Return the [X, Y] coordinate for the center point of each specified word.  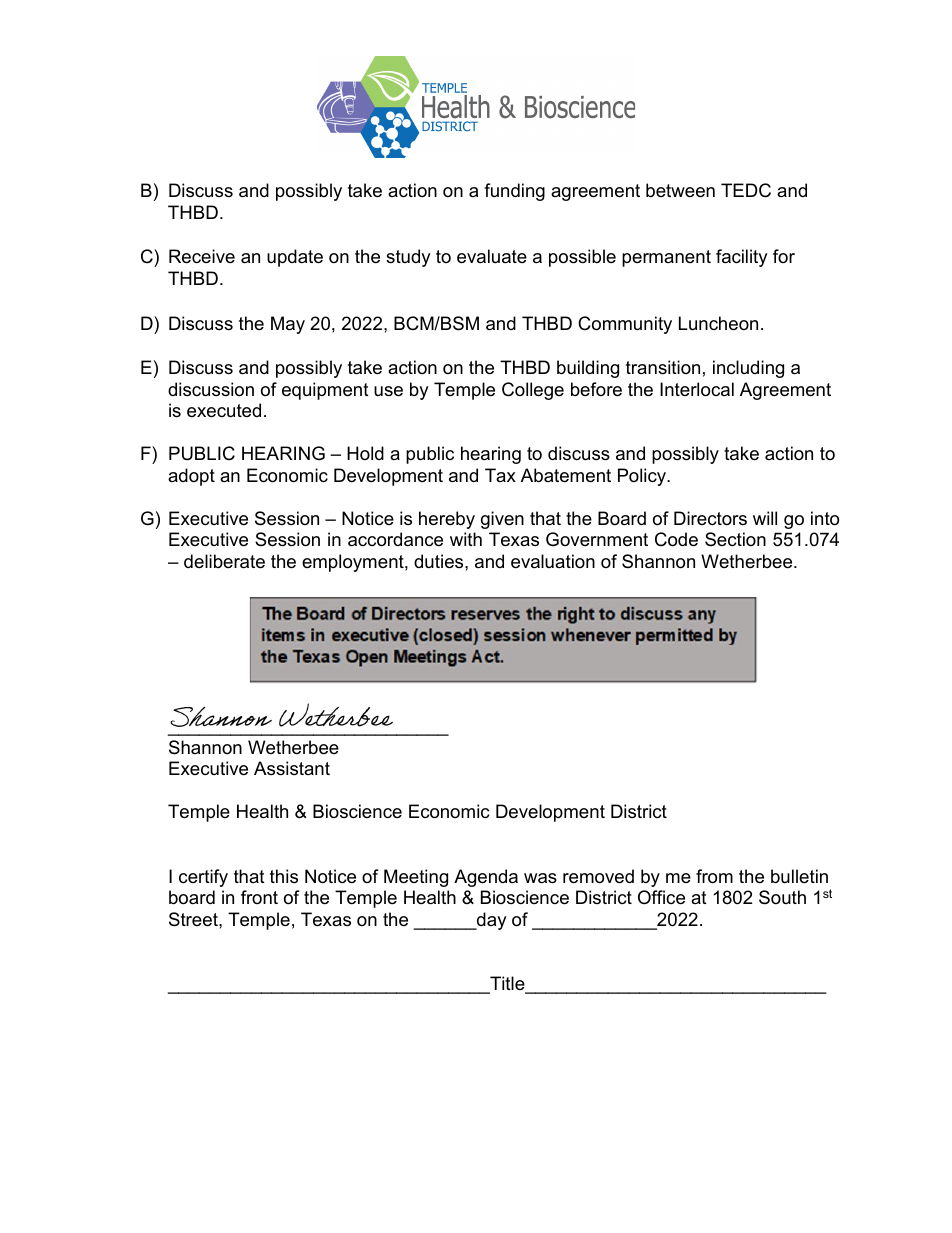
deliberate [224, 561]
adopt [191, 477]
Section [735, 539]
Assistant [292, 768]
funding [514, 192]
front [259, 897]
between [680, 190]
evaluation [553, 561]
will [765, 518]
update [295, 258]
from [714, 876]
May [288, 325]
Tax [500, 475]
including [748, 369]
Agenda [486, 878]
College [533, 391]
